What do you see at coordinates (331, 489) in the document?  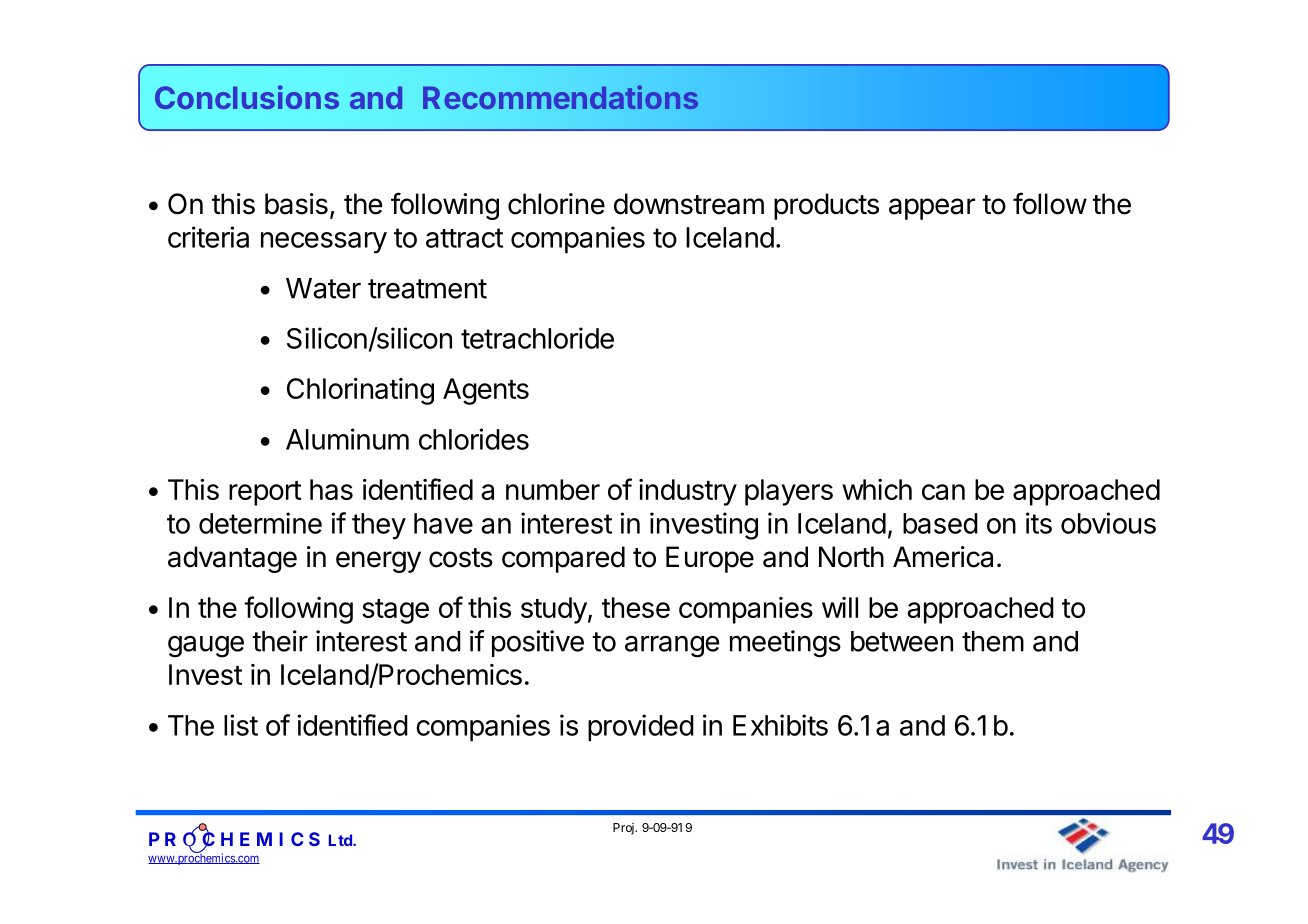 I see `has` at bounding box center [331, 489].
